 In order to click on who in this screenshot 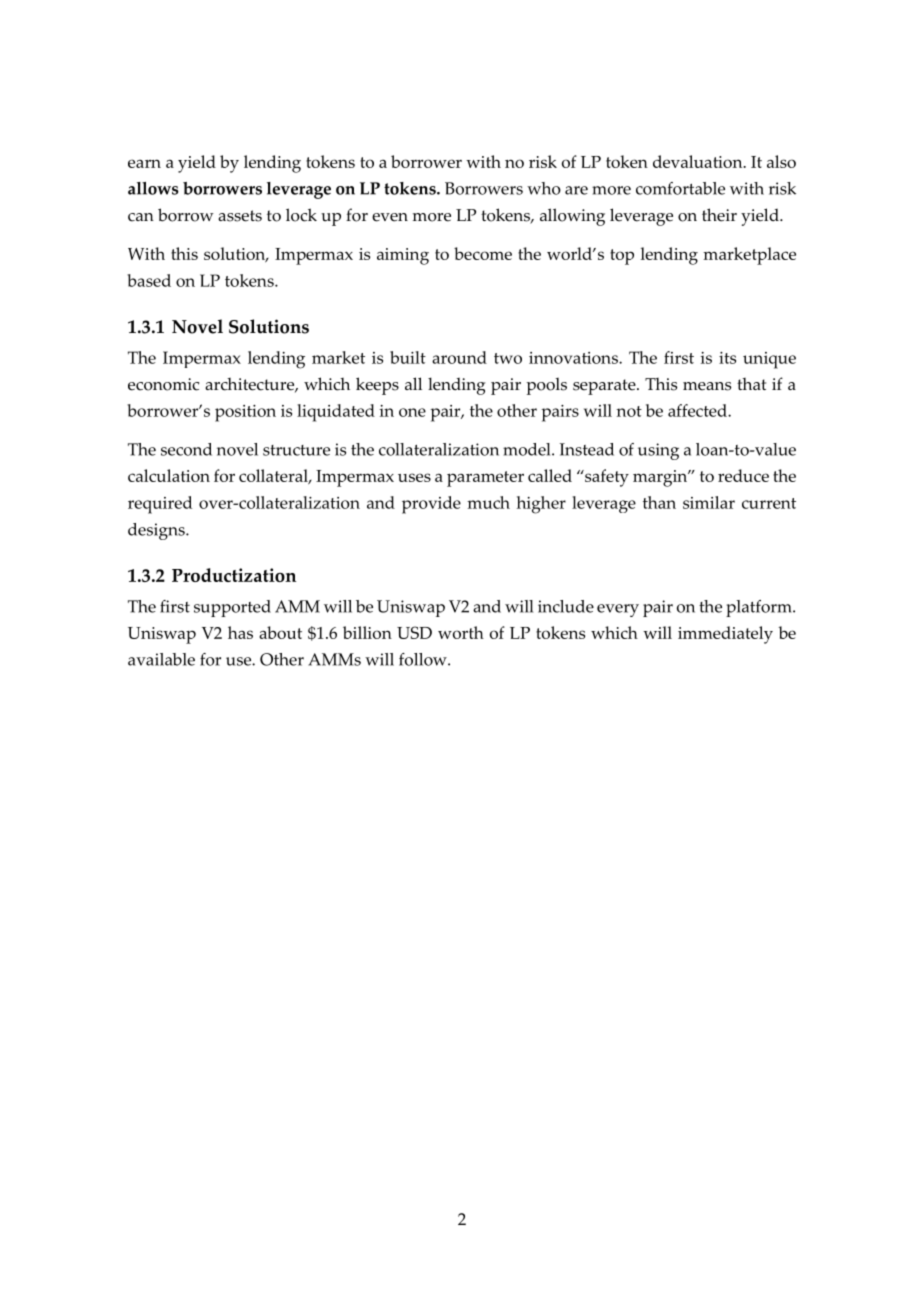, I will do `click(544, 188)`.
